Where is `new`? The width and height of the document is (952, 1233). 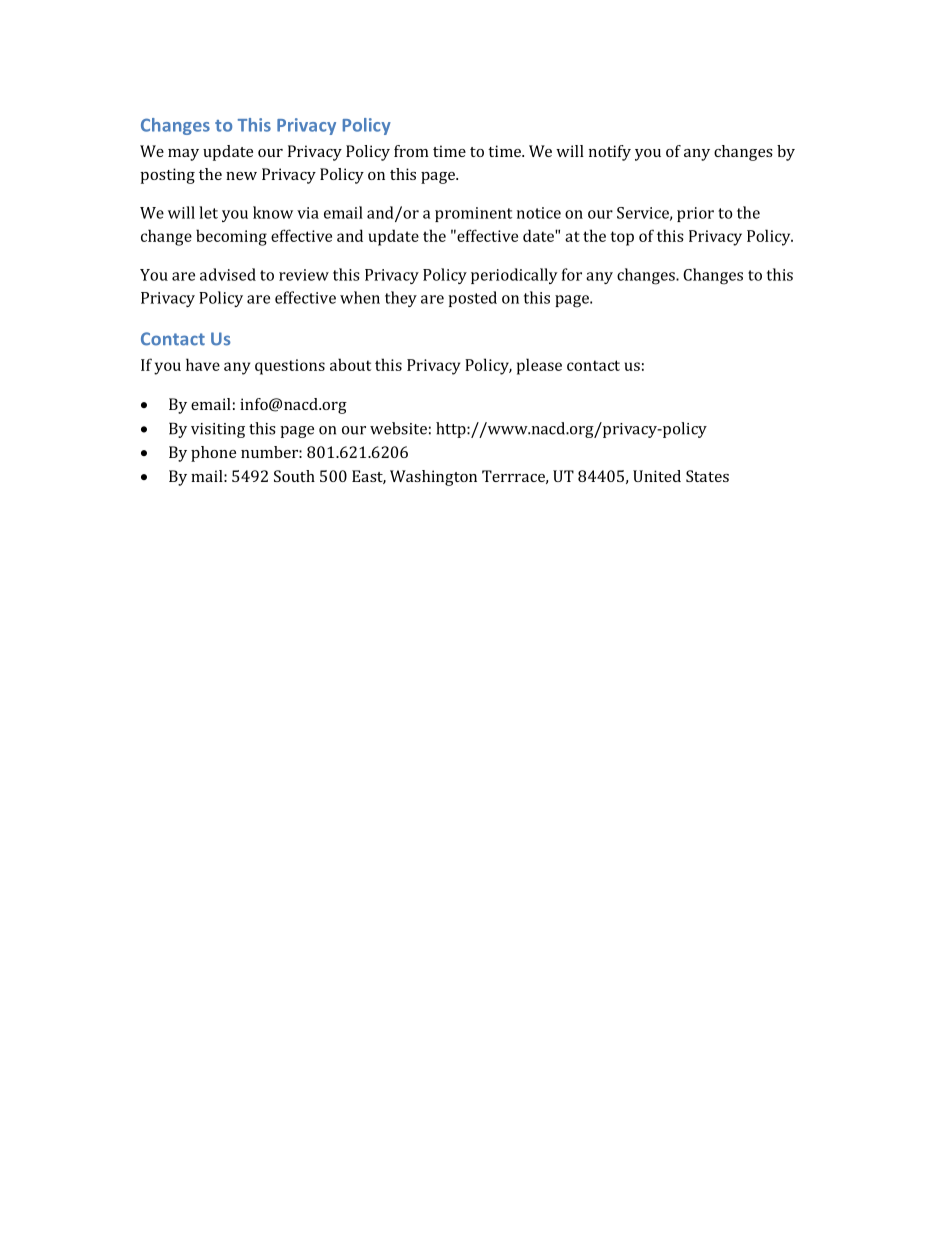 new is located at coordinates (241, 176).
